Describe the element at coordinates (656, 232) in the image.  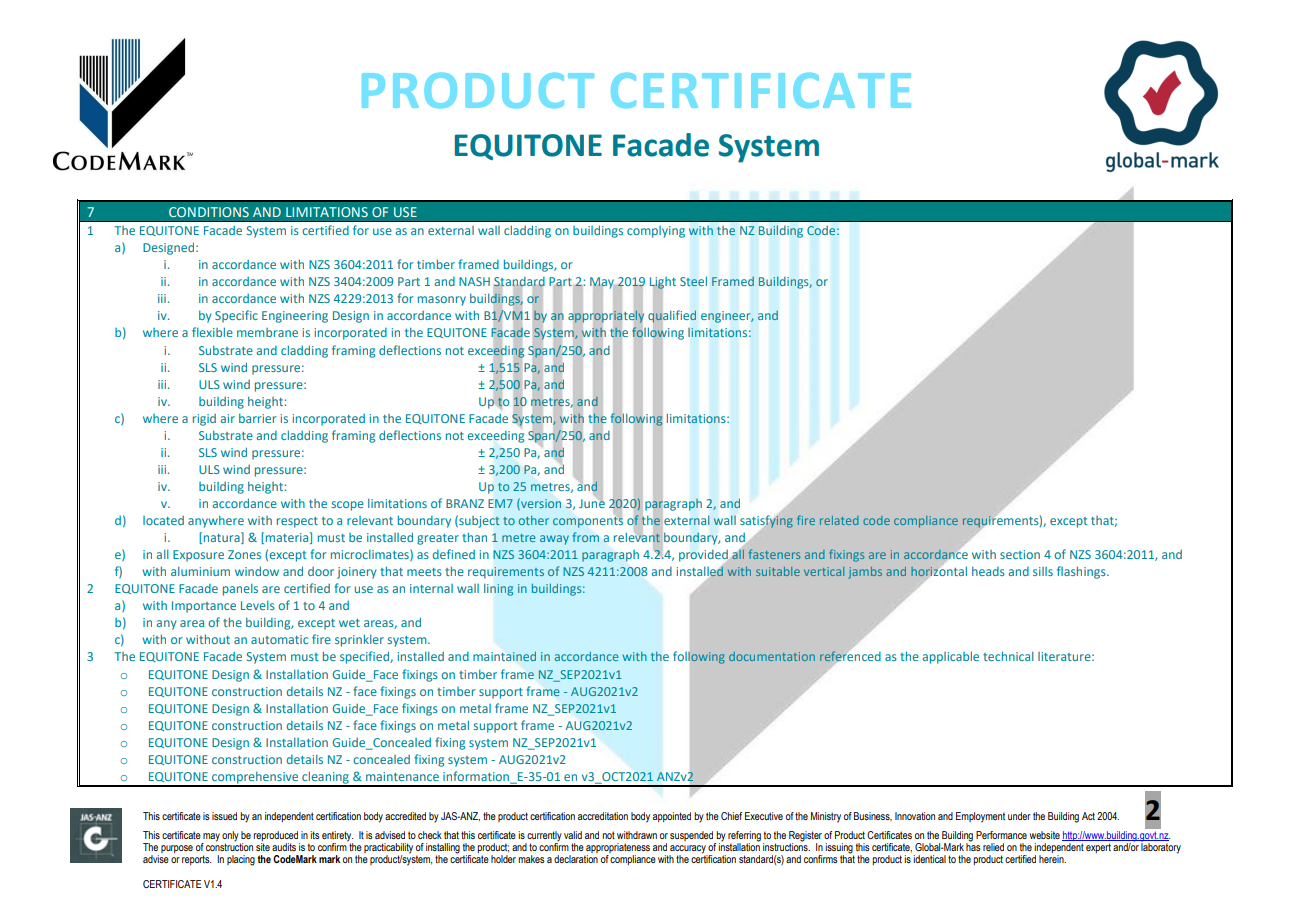
I see `complying` at that location.
